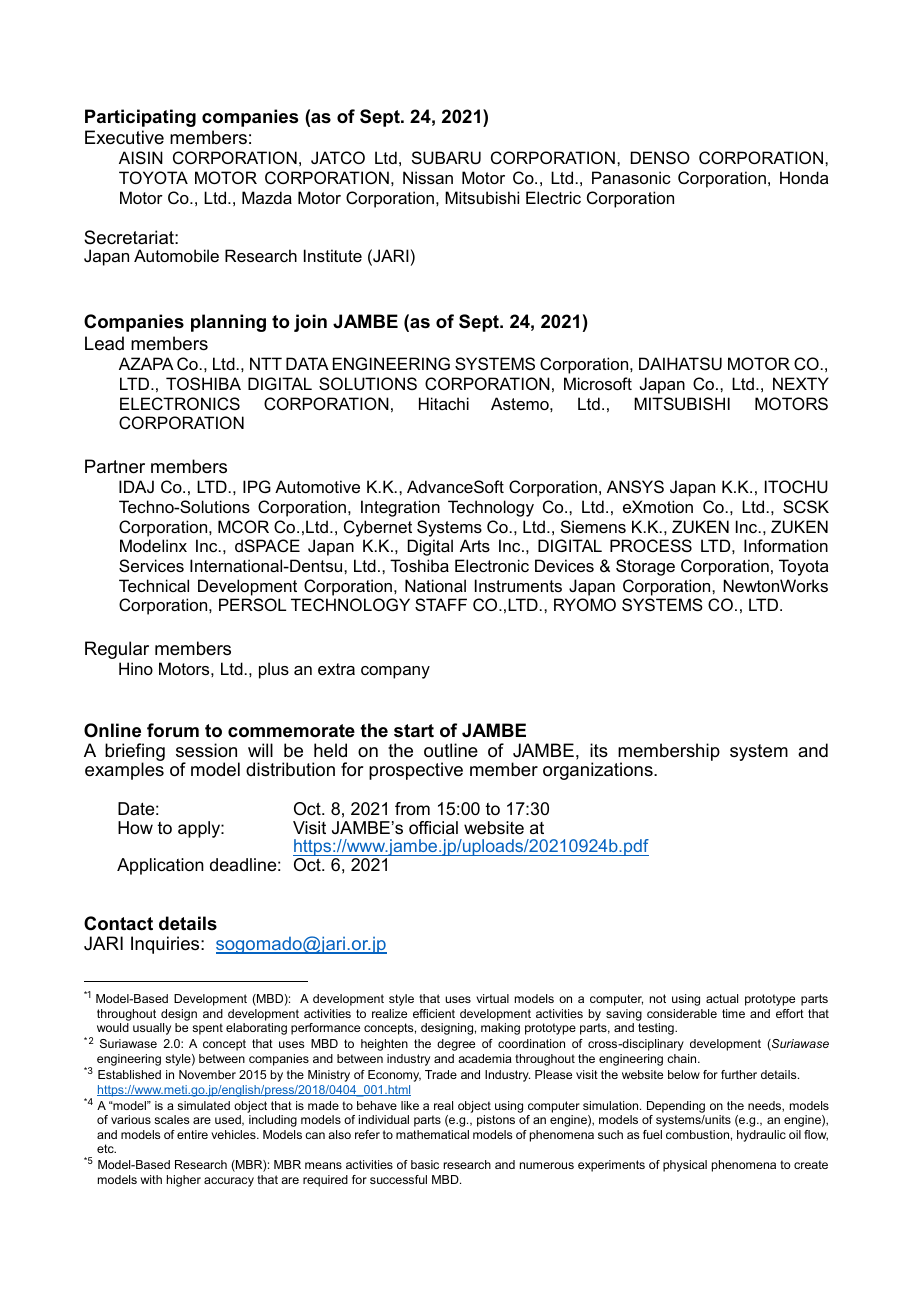 The height and width of the screenshot is (1309, 924). Describe the element at coordinates (192, 1134) in the screenshot. I see `entire` at that location.
